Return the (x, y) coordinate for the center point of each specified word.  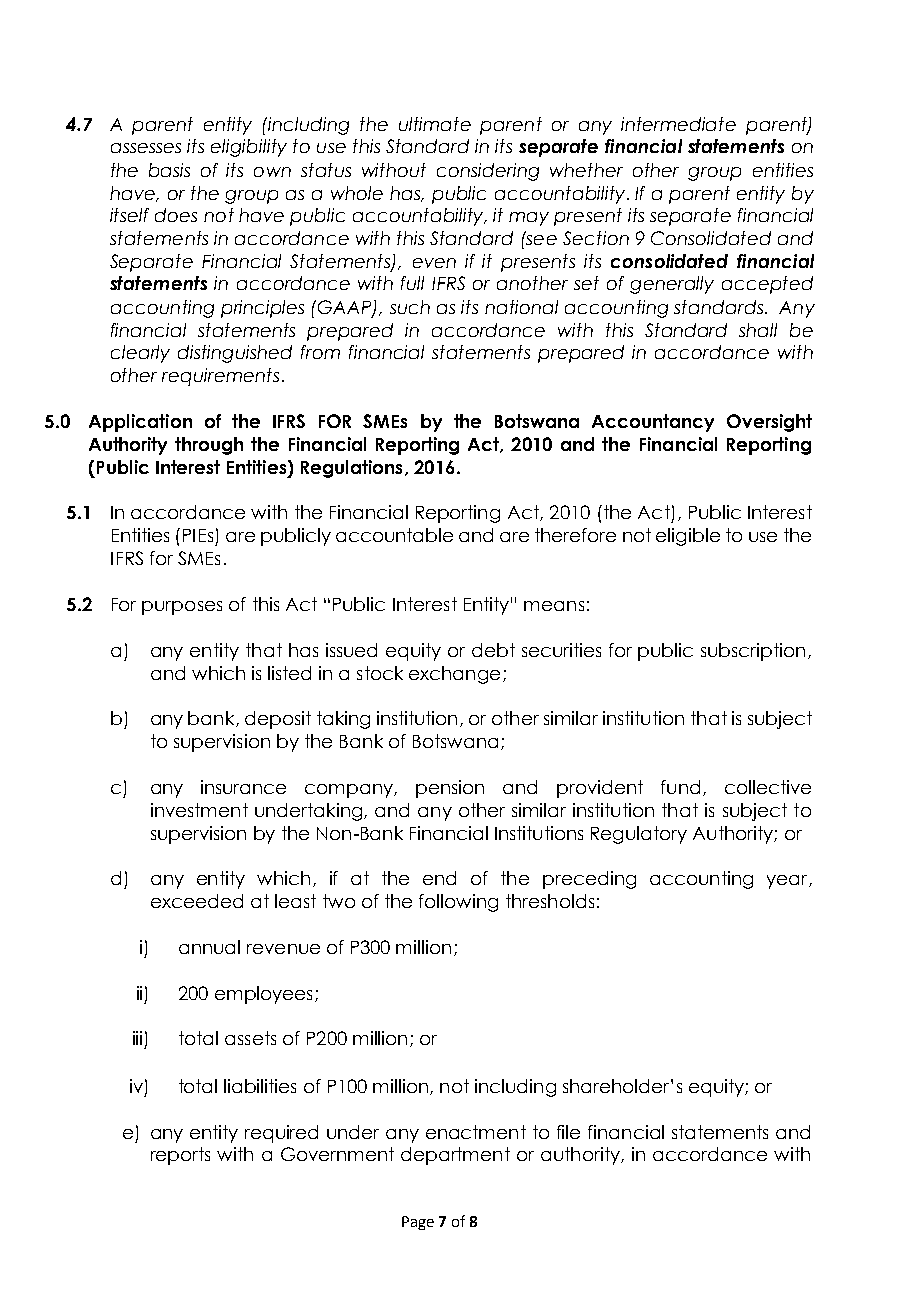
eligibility (249, 148)
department (455, 1156)
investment (199, 810)
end (439, 878)
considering (488, 172)
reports (180, 1156)
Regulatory (639, 835)
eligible (688, 537)
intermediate (678, 124)
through (209, 446)
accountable (394, 535)
